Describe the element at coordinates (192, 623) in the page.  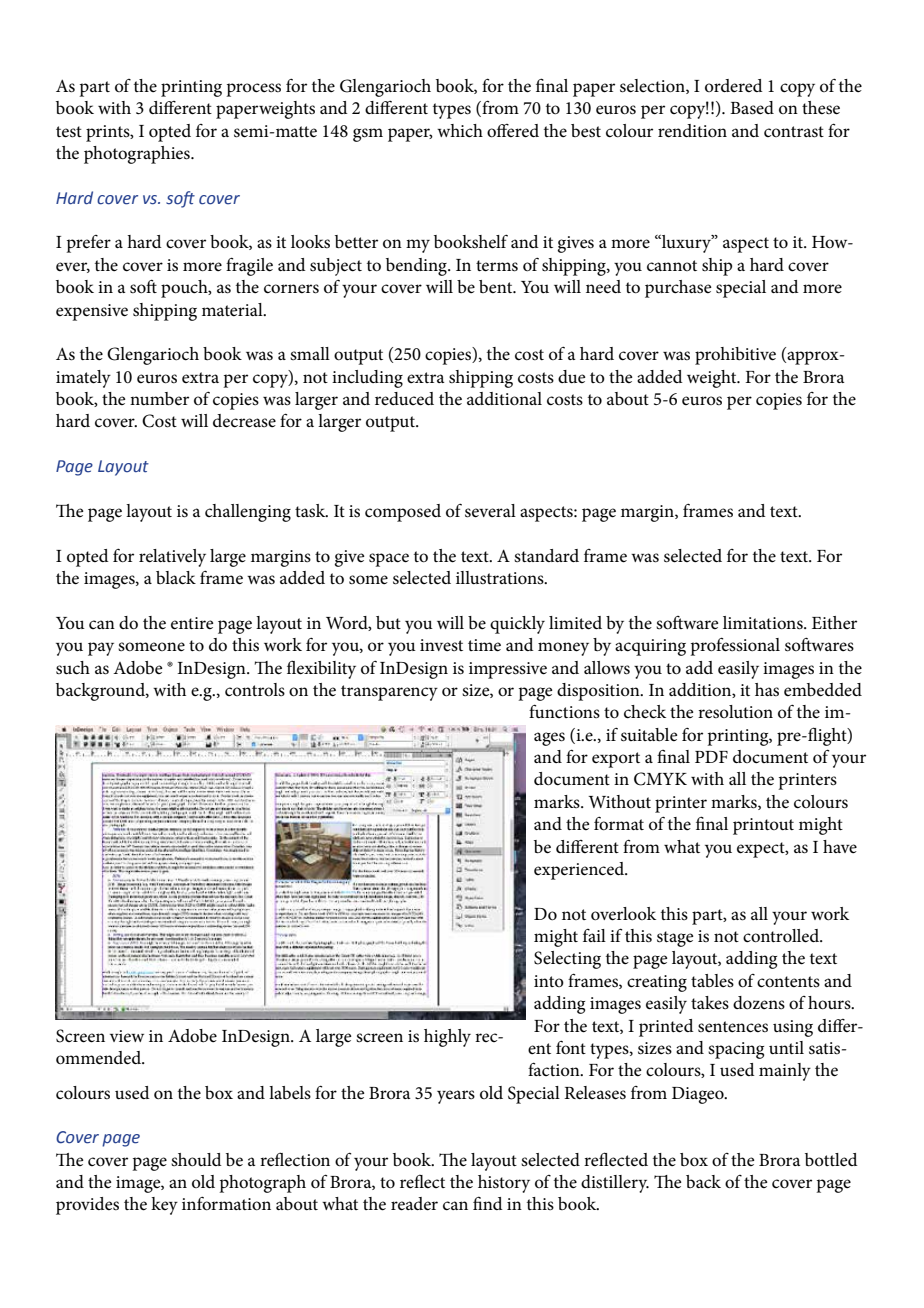
I see `entire` at that location.
